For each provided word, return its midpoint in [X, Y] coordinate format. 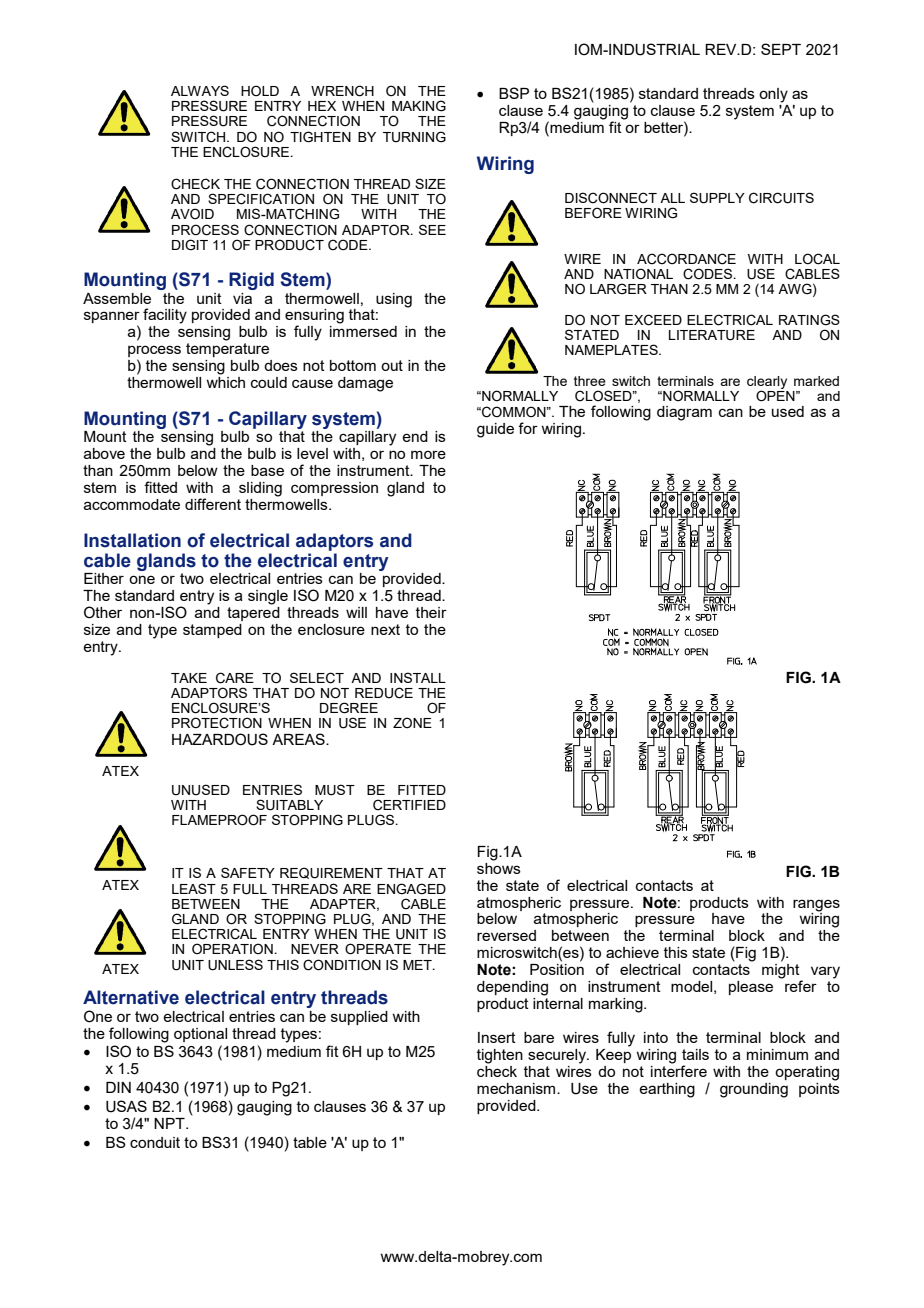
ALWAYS [200, 90]
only [773, 95]
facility [165, 316]
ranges [816, 905]
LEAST [194, 888]
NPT [170, 1123]
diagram [684, 413]
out [392, 365]
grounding [754, 1090]
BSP [514, 93]
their [431, 612]
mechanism [517, 1088]
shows [499, 867]
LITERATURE [712, 335]
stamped [212, 631]
